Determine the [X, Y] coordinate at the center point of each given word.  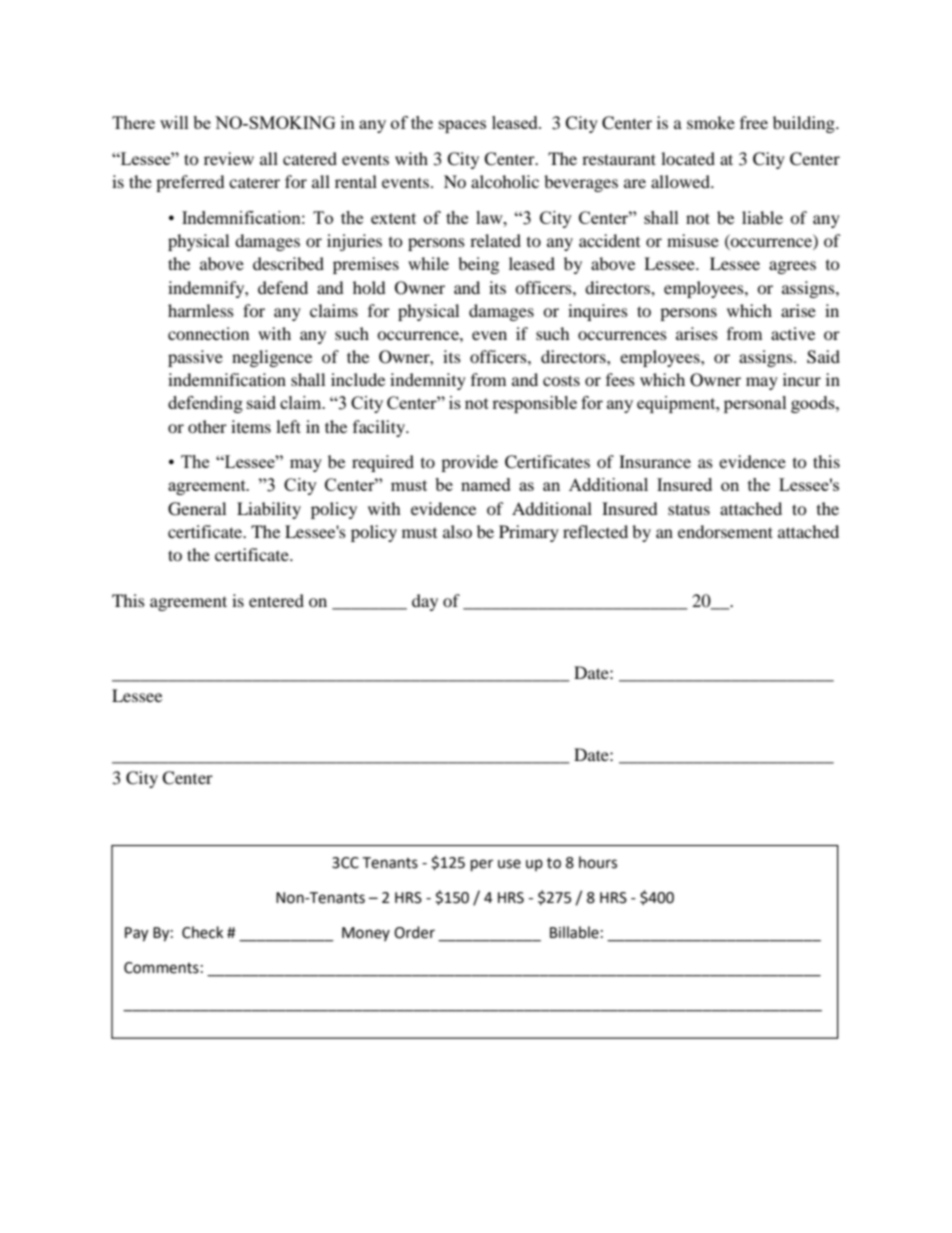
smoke [711, 122]
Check [202, 932]
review [229, 158]
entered [276, 600]
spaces [462, 126]
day [425, 602]
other [207, 426]
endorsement [725, 531]
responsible [534, 404]
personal [755, 404]
